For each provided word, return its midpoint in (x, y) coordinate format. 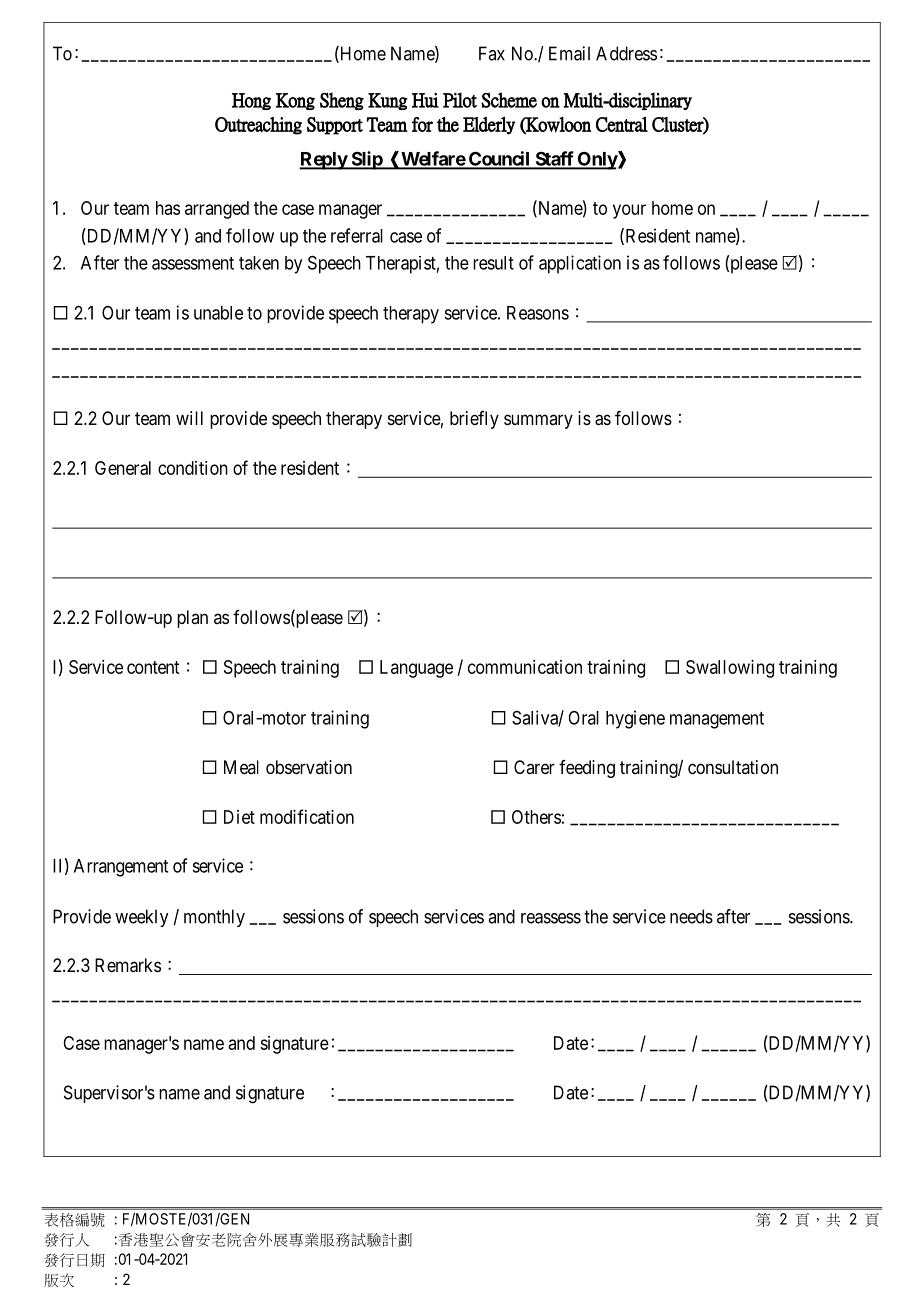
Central (622, 124)
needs (691, 916)
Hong (251, 101)
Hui (425, 100)
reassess (551, 918)
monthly (214, 918)
